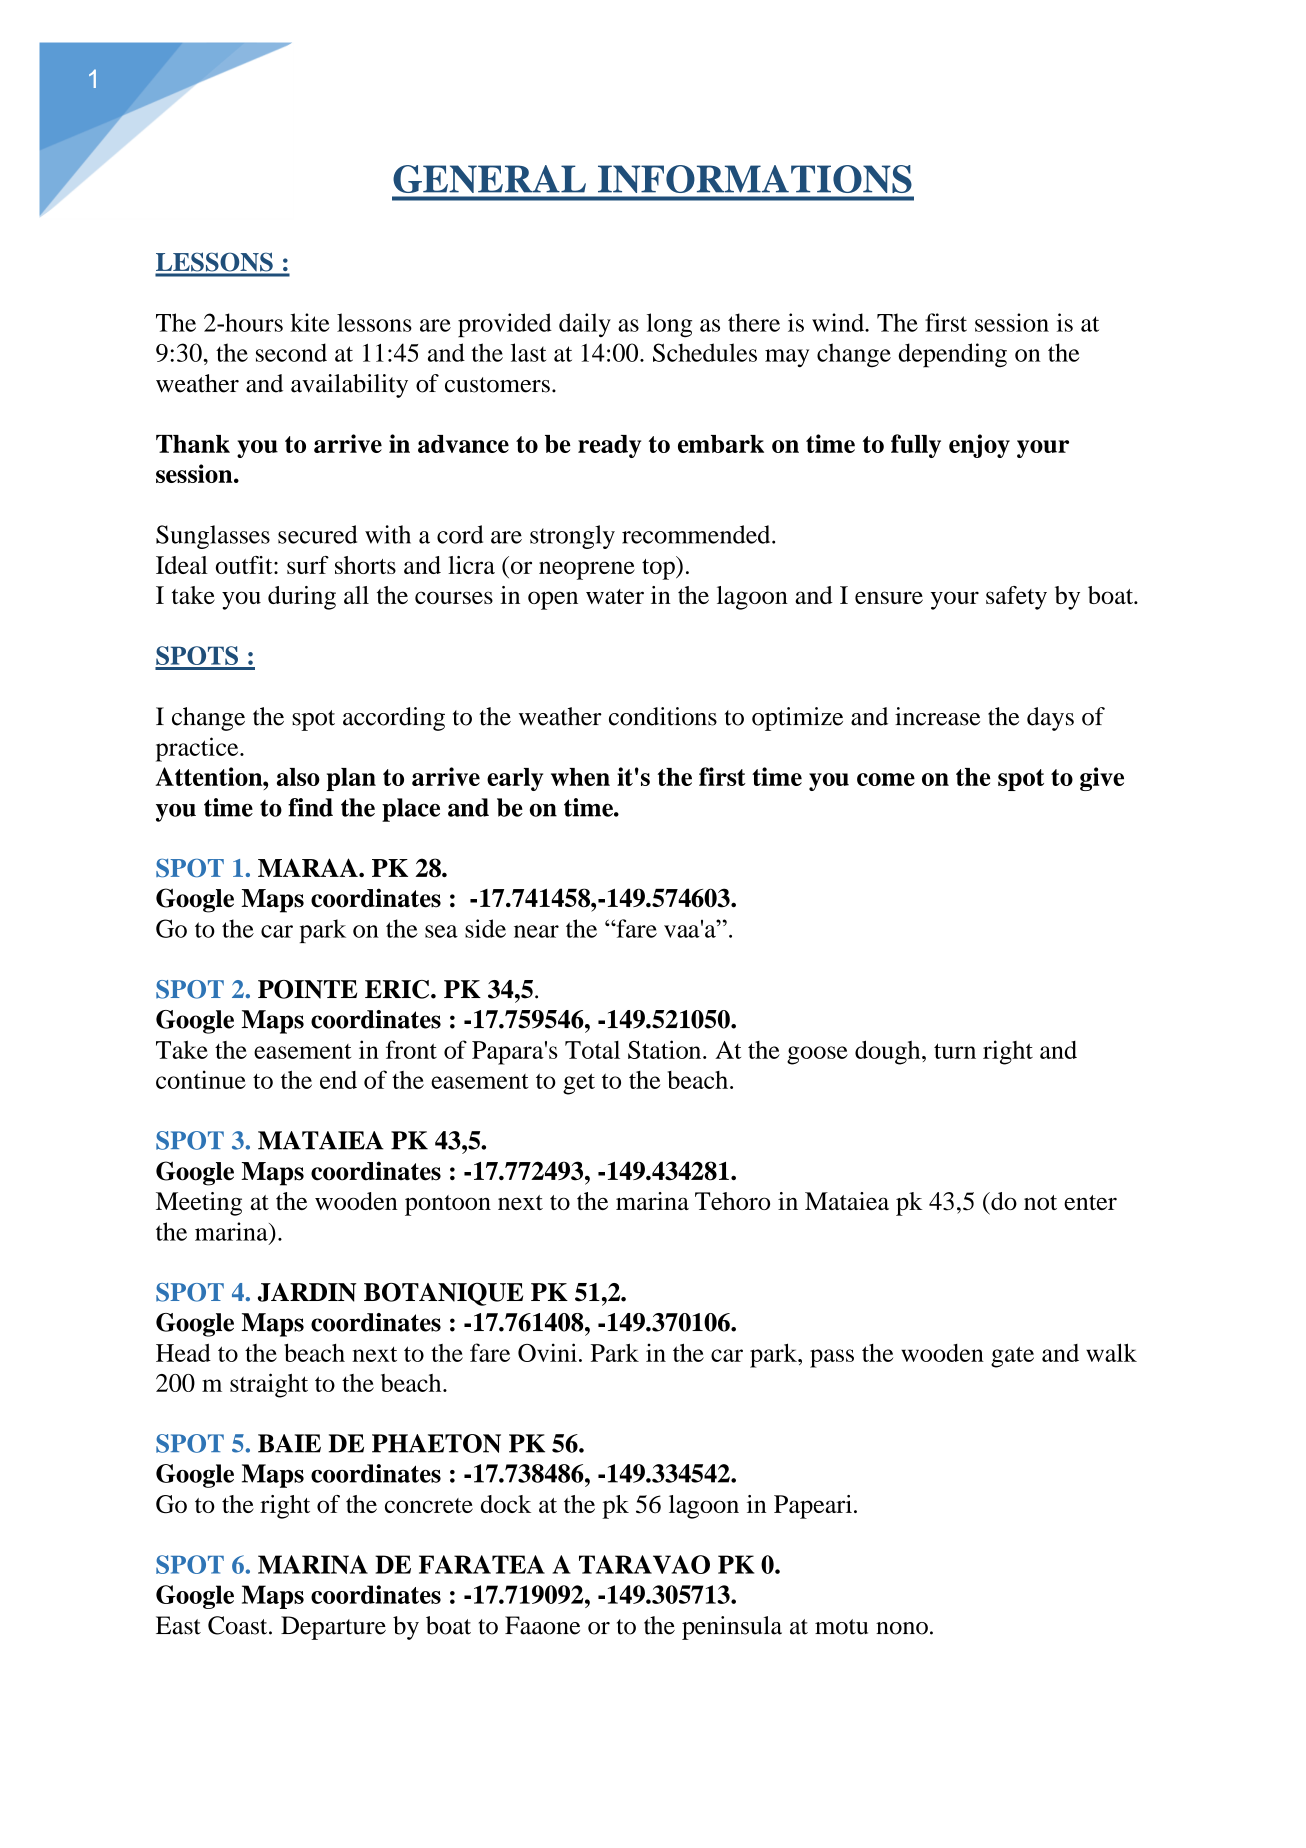 This screenshot has height=1848, width=1306. Describe the element at coordinates (310, 322) in the screenshot. I see `kite` at that location.
